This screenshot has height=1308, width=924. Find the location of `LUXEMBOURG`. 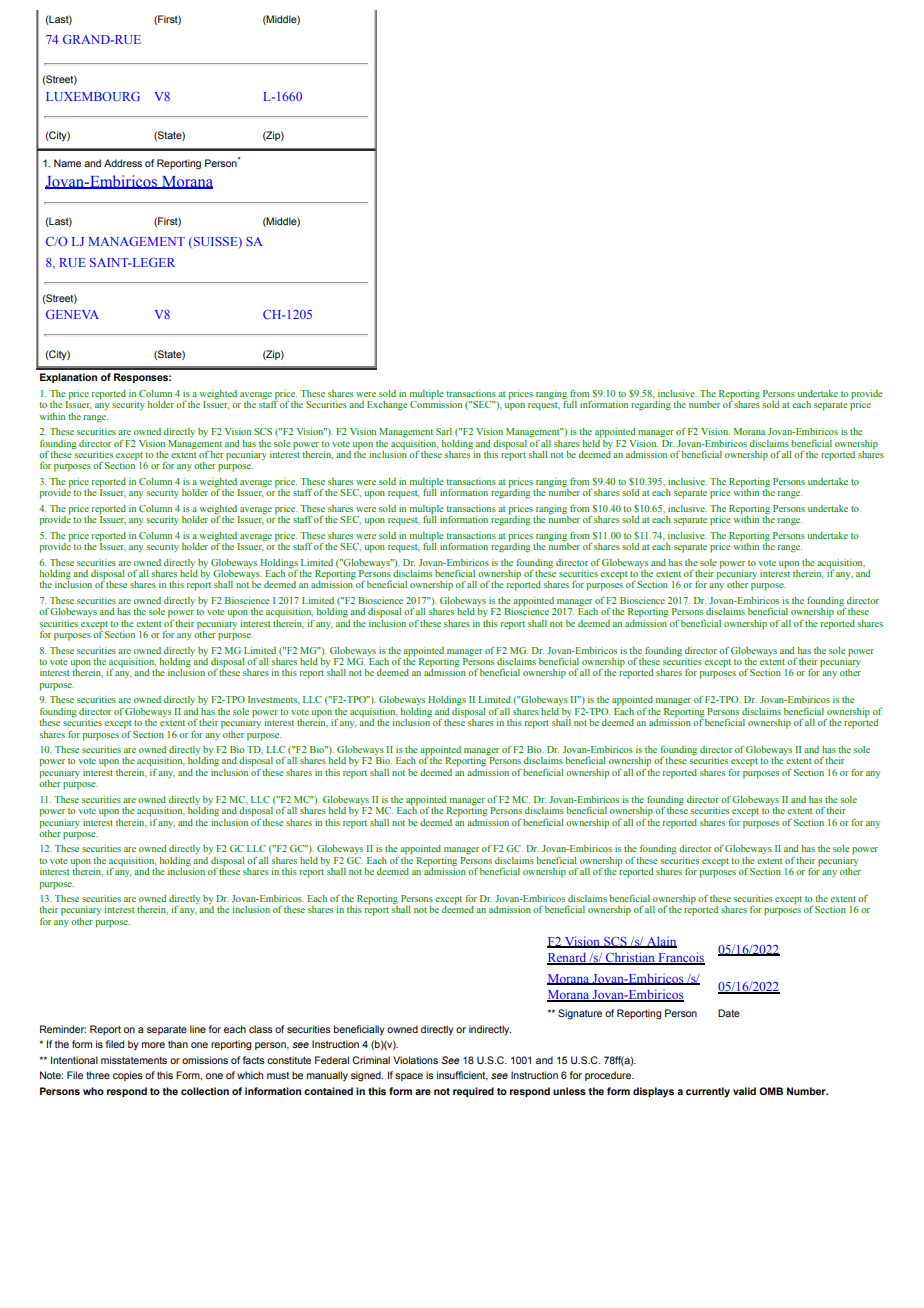

LUXEMBOURG is located at coordinates (93, 96).
